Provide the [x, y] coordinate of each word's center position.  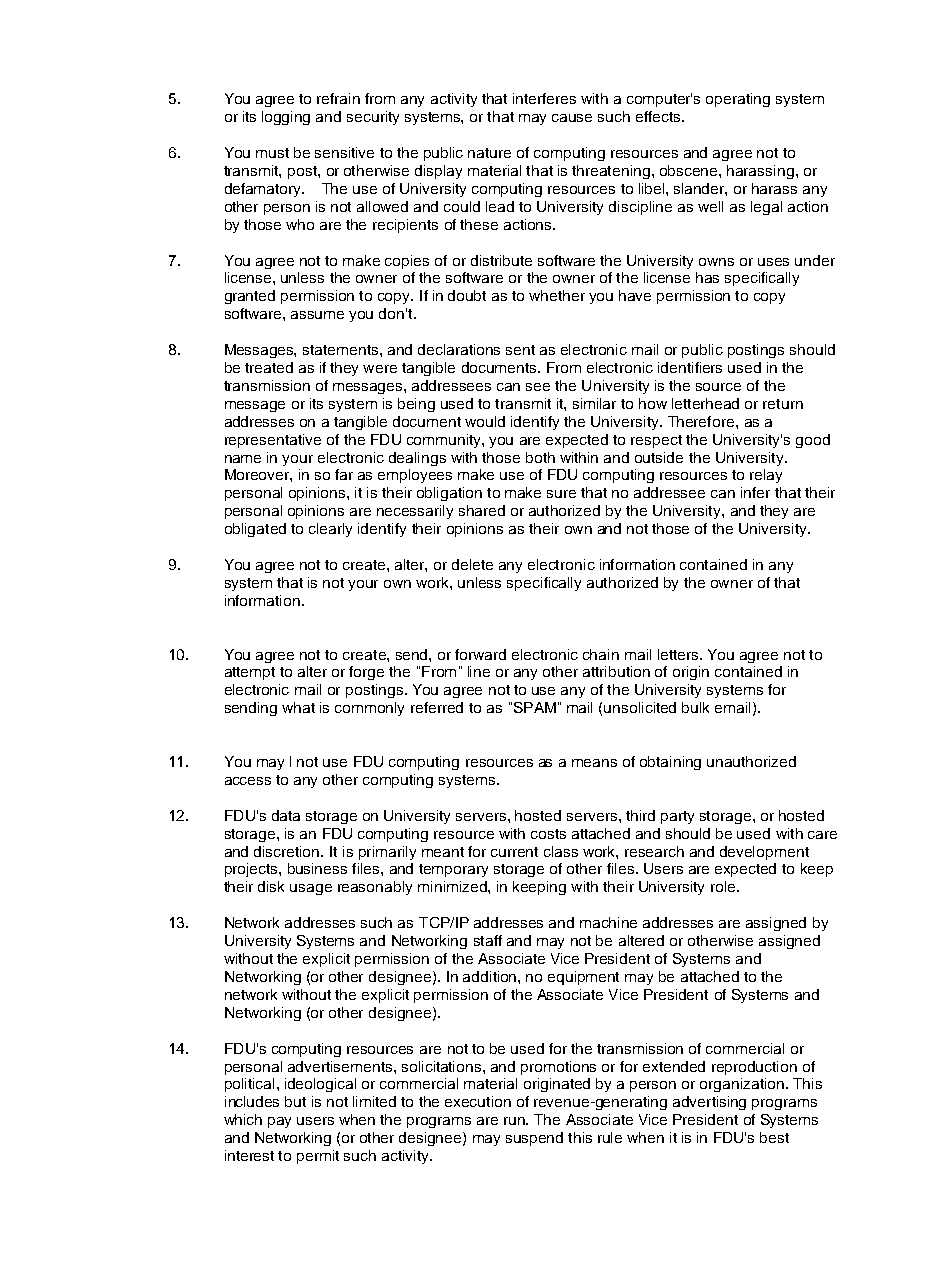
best [774, 1137]
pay [279, 1122]
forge [366, 673]
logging [286, 118]
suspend [534, 1139]
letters [679, 654]
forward [480, 654]
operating [738, 100]
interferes [544, 98]
